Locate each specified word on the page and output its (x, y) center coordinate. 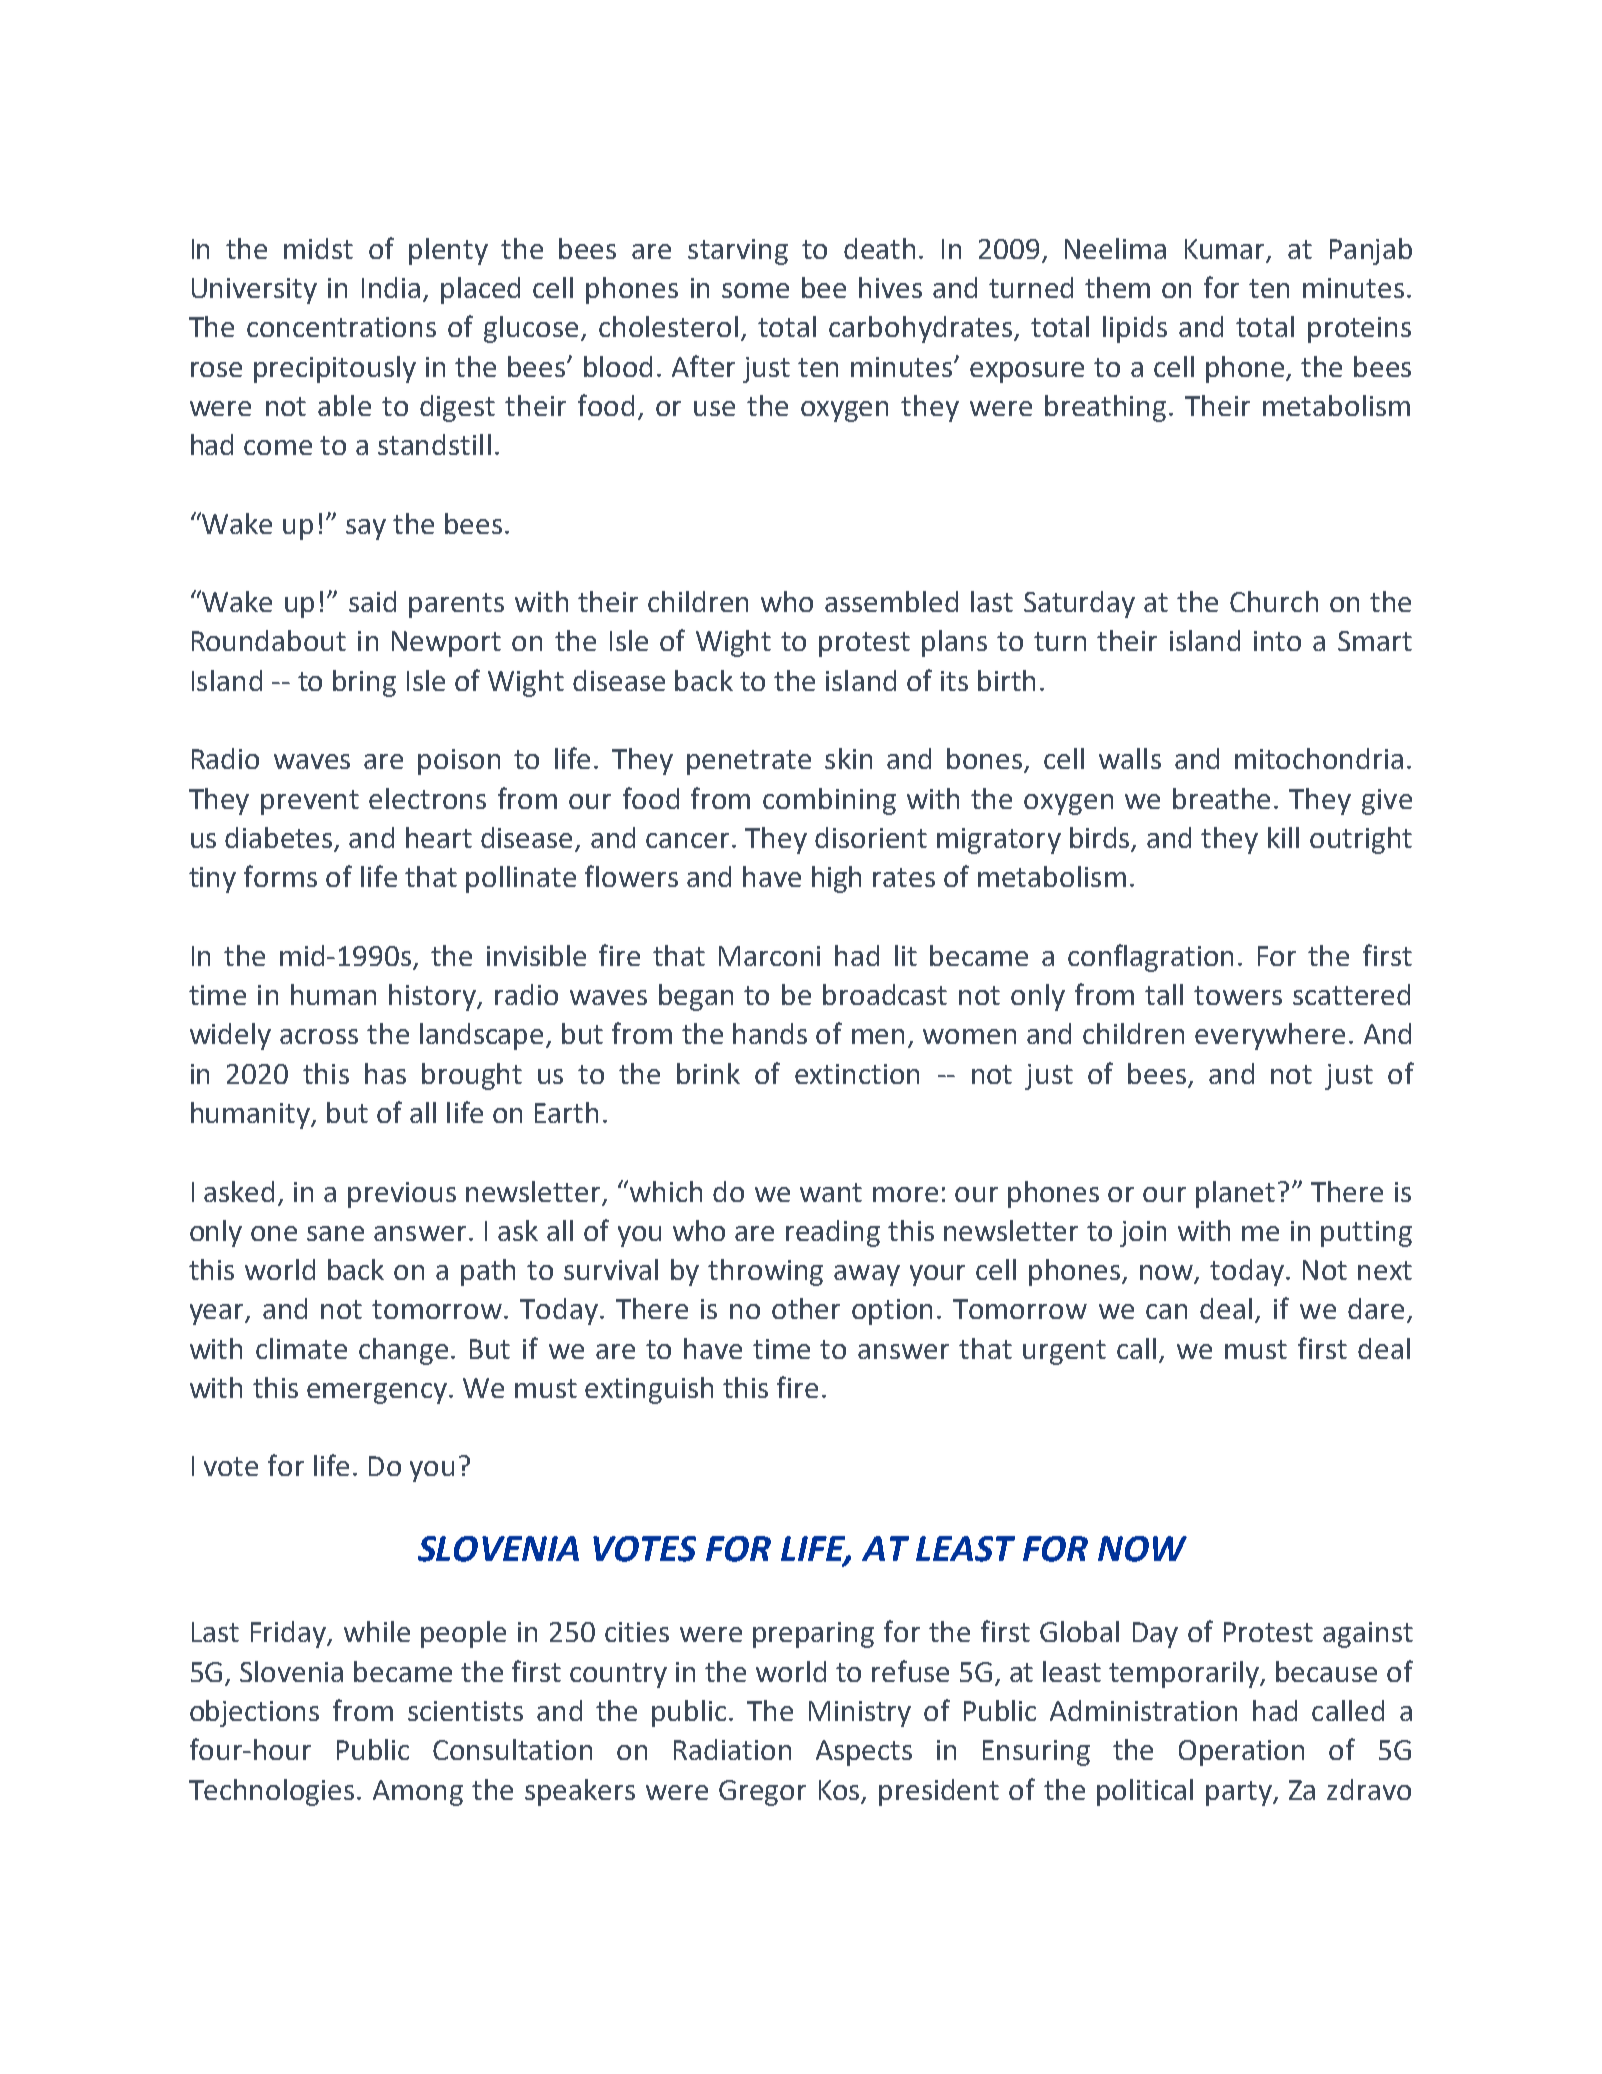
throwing (765, 1272)
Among (418, 1793)
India (391, 287)
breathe (1221, 798)
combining (829, 801)
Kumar (1226, 250)
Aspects (864, 1753)
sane (335, 1233)
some (755, 290)
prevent (310, 802)
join (1143, 1234)
